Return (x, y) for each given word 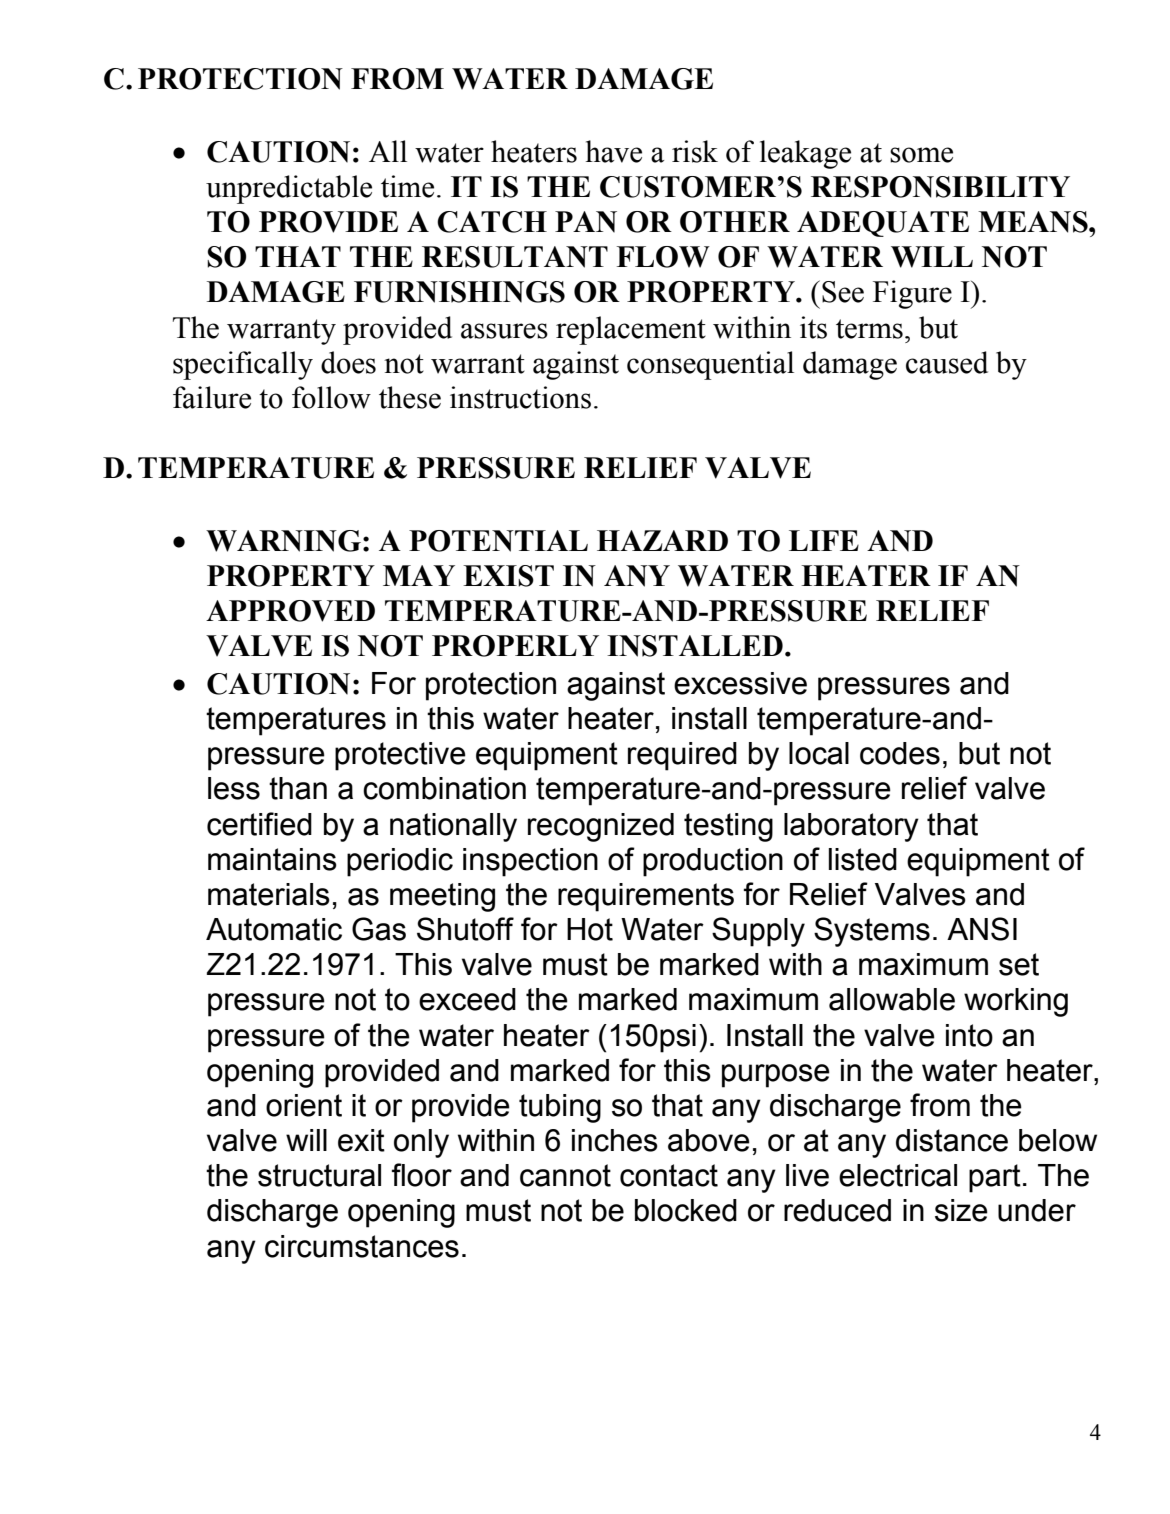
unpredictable (289, 189)
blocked (686, 1210)
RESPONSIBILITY (940, 187)
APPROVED (290, 611)
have (614, 151)
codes (900, 753)
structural (319, 1175)
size (961, 1210)
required (682, 756)
